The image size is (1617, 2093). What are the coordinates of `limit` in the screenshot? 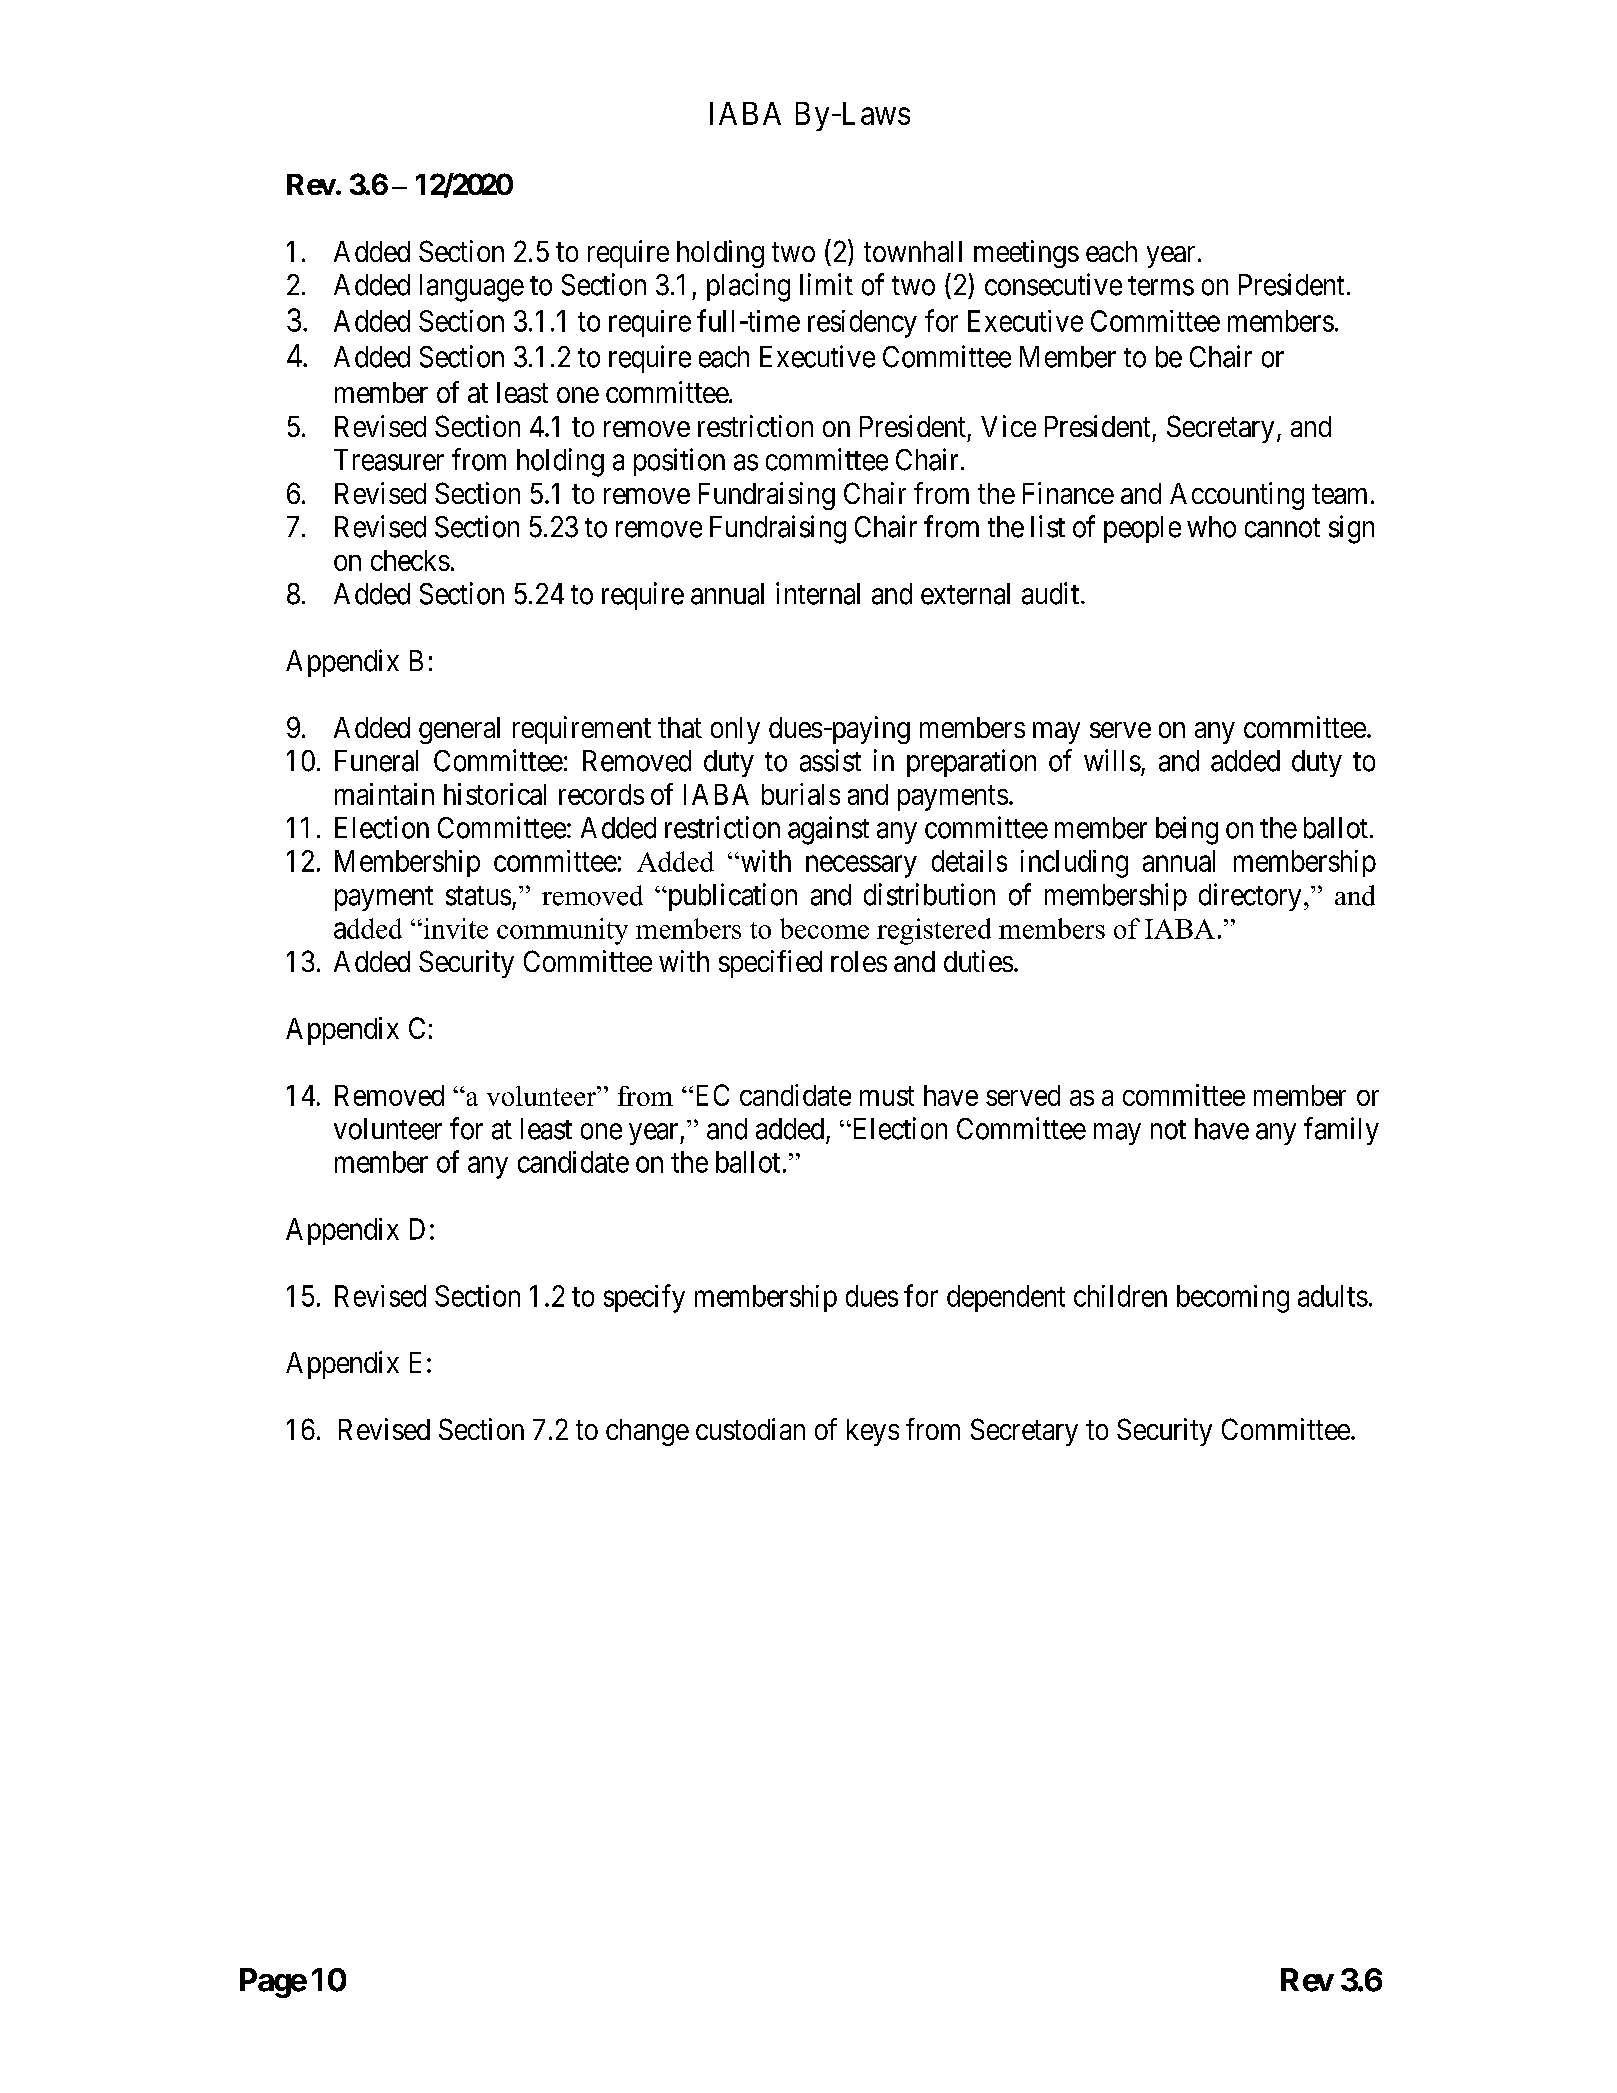 It's located at (826, 284).
